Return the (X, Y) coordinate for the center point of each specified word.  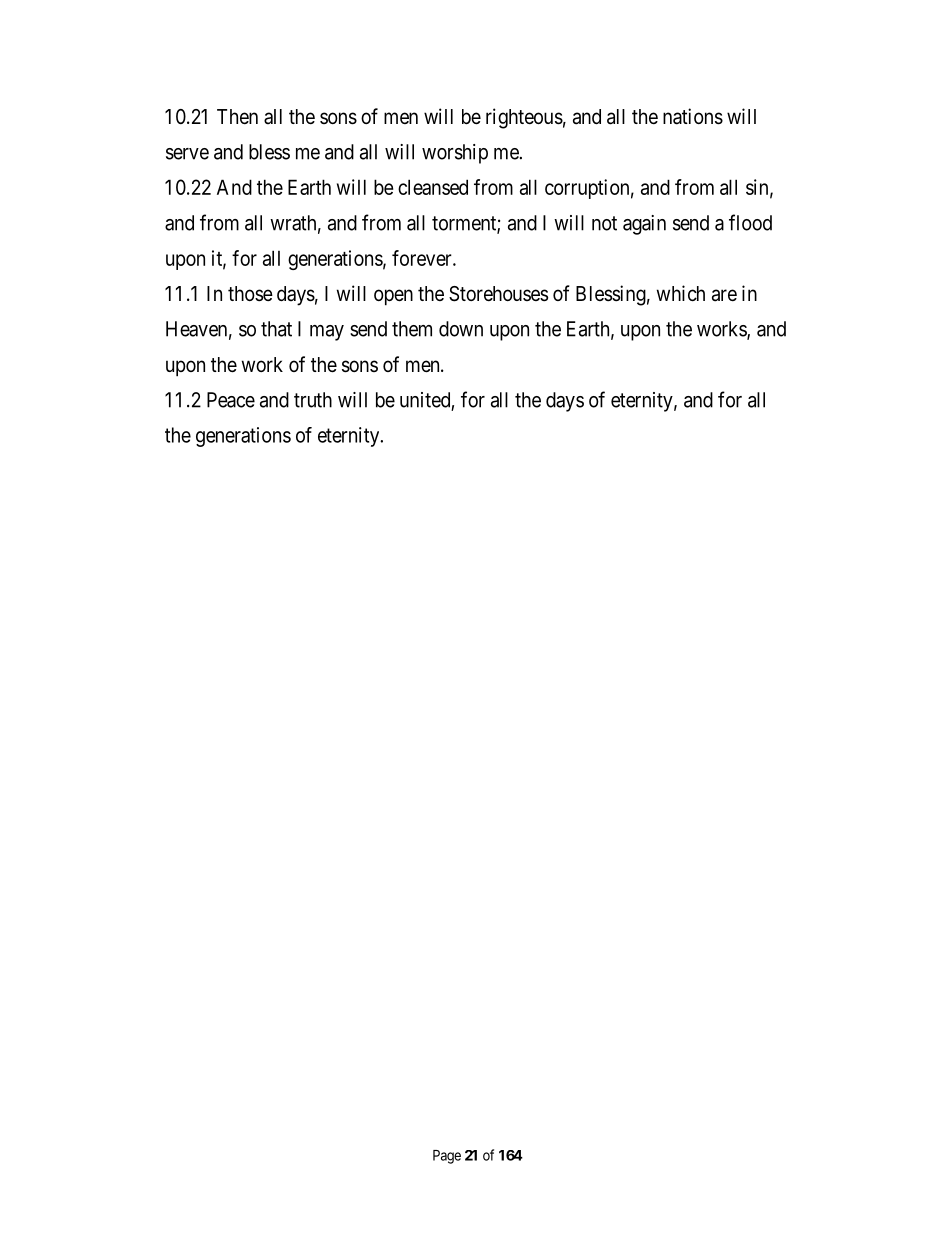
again (644, 225)
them (412, 329)
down (461, 329)
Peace (231, 400)
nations (693, 116)
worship (455, 154)
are (724, 295)
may (327, 333)
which (681, 293)
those (250, 293)
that (276, 329)
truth (313, 400)
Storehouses (498, 294)
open (393, 297)
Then (237, 116)
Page (447, 1157)
